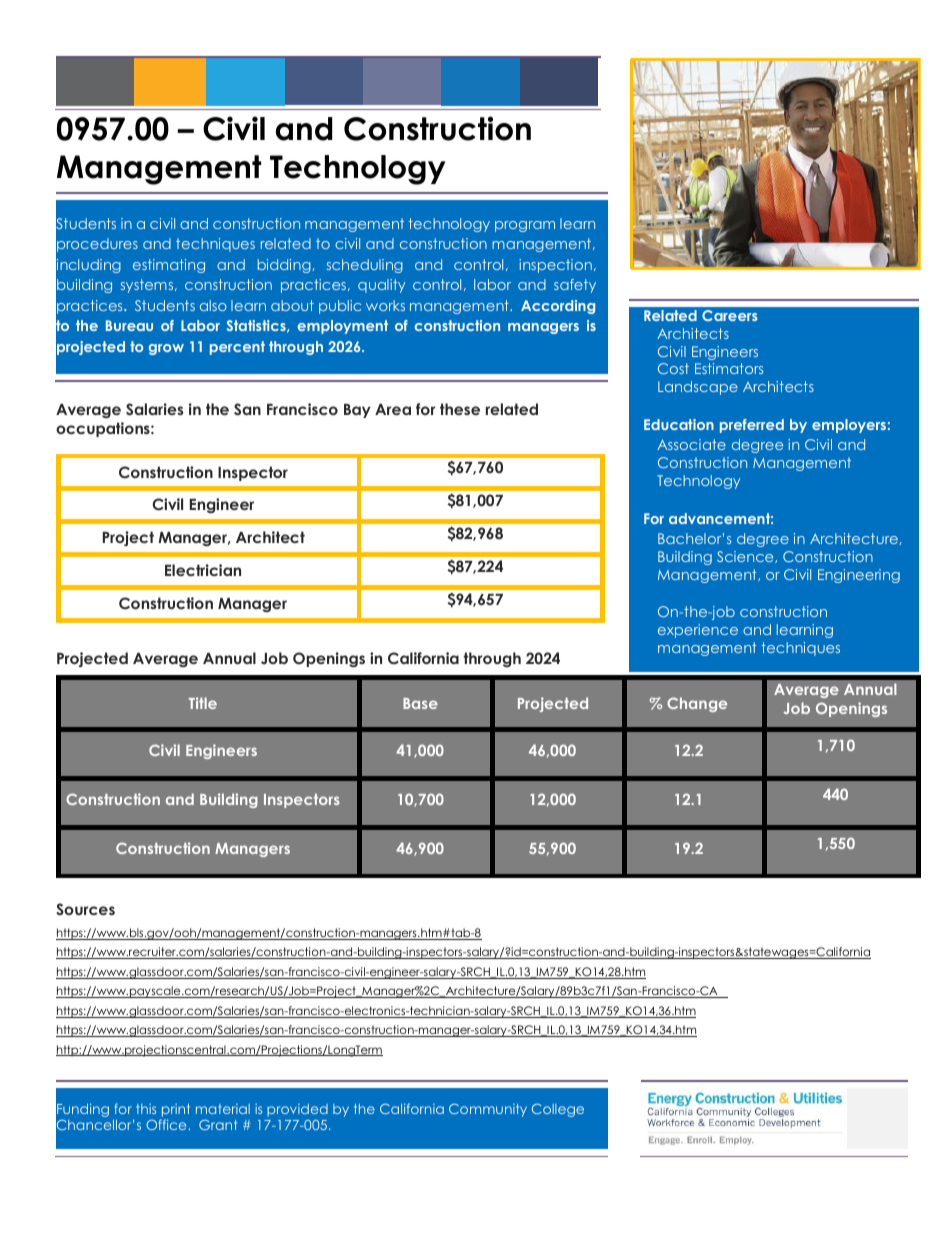 The image size is (952, 1233). Describe the element at coordinates (203, 703) in the page. I see `Title` at that location.
